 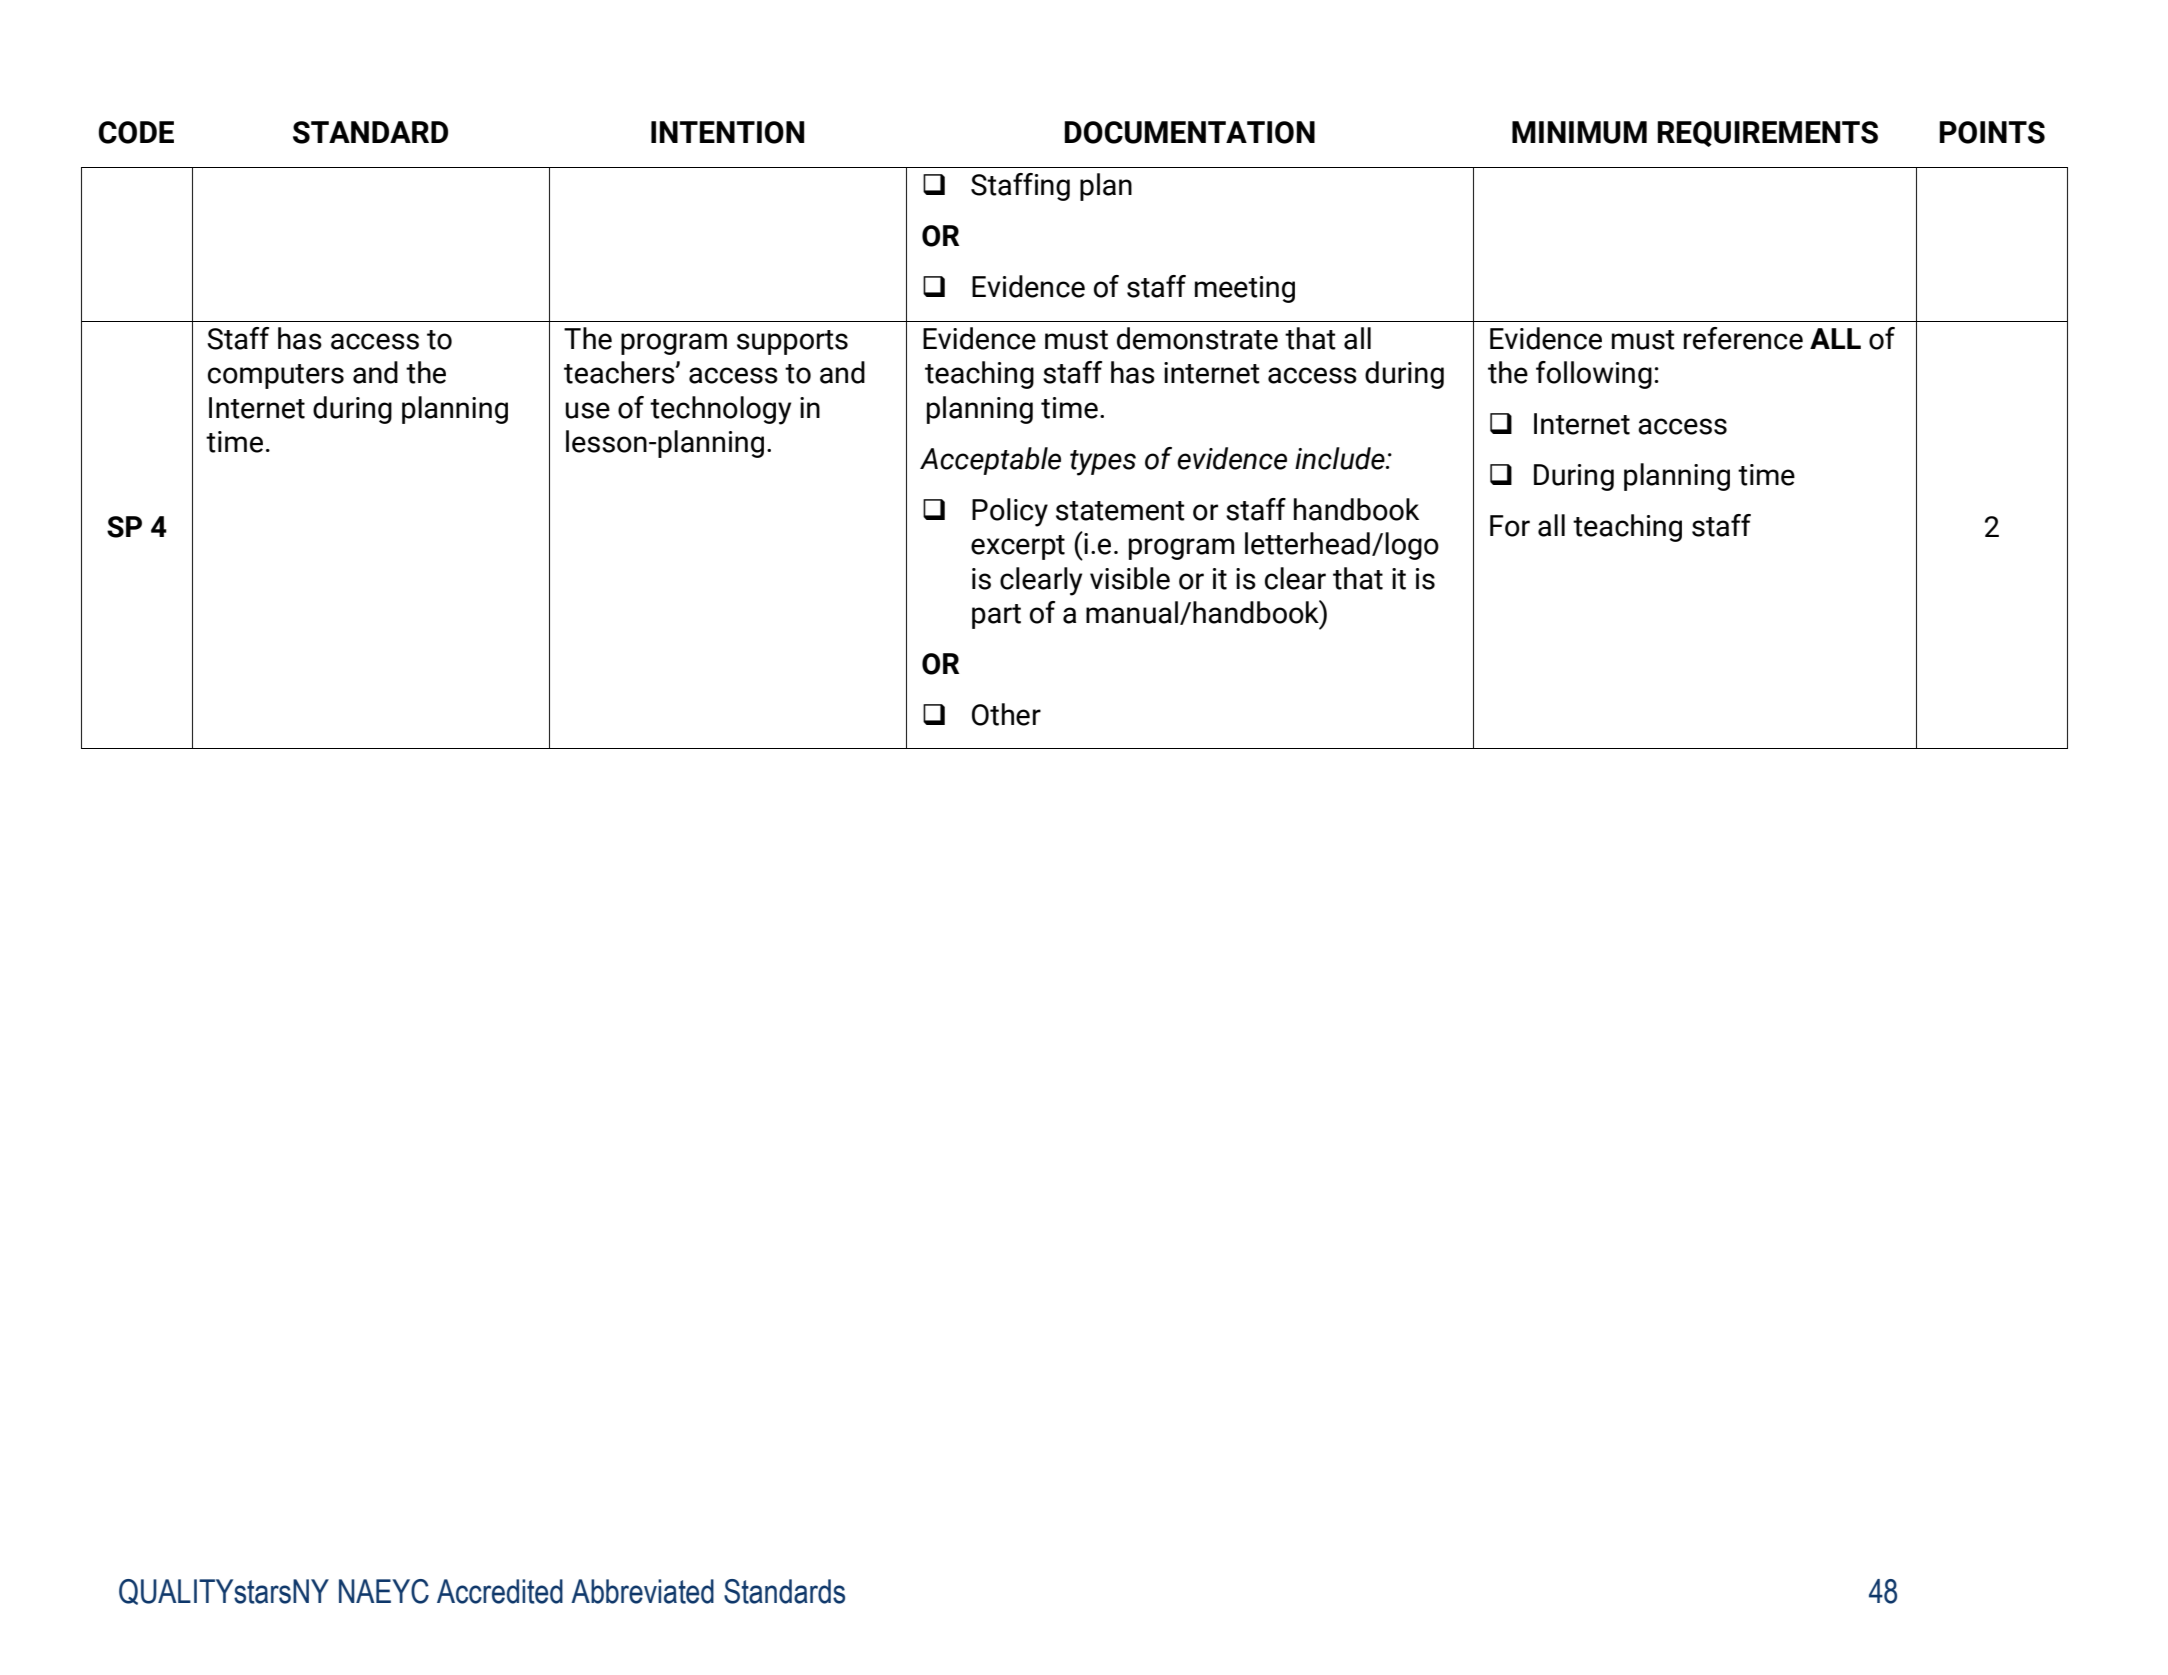 I want to click on Other, so click(x=1006, y=714).
